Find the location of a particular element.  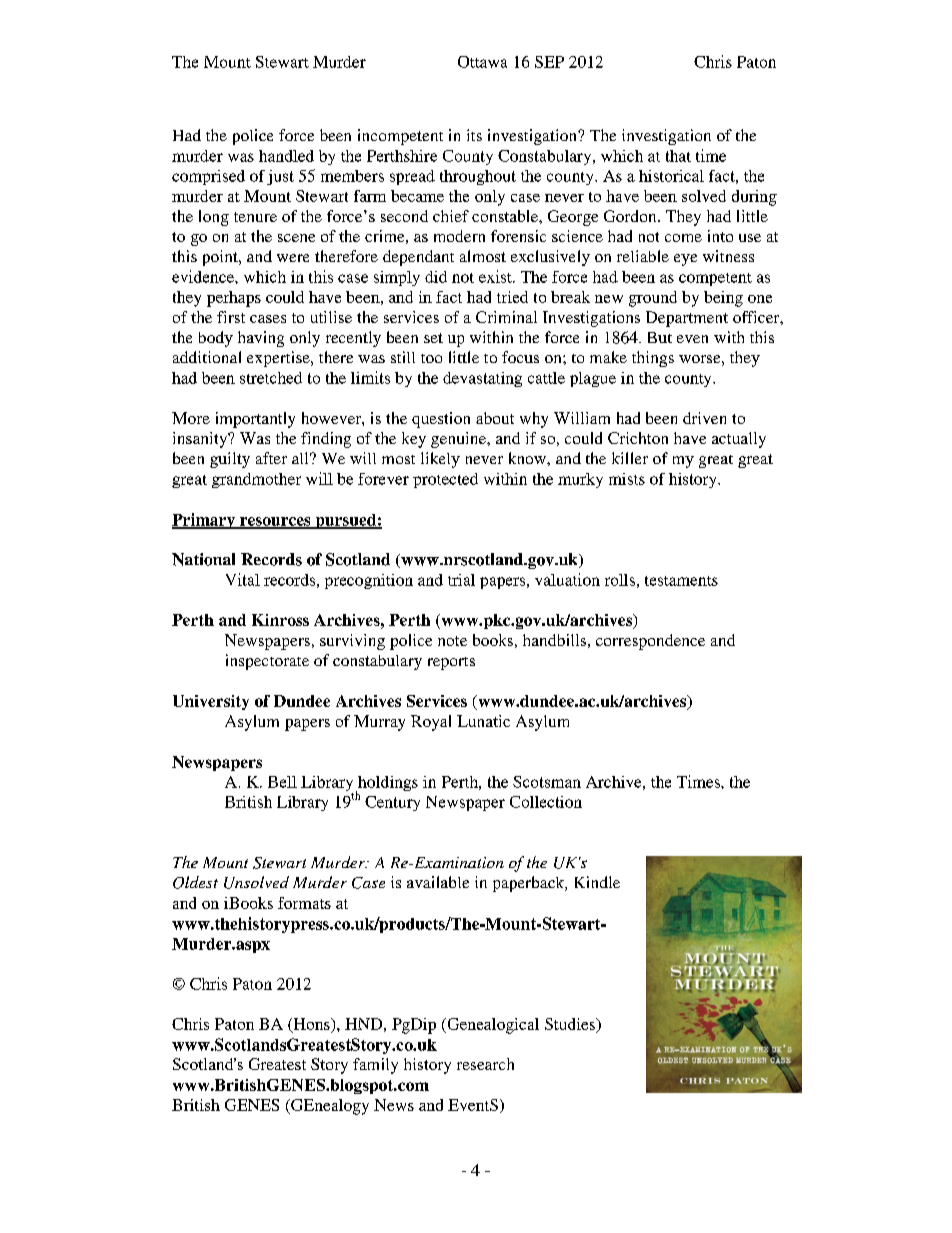

about is located at coordinates (495, 418).
